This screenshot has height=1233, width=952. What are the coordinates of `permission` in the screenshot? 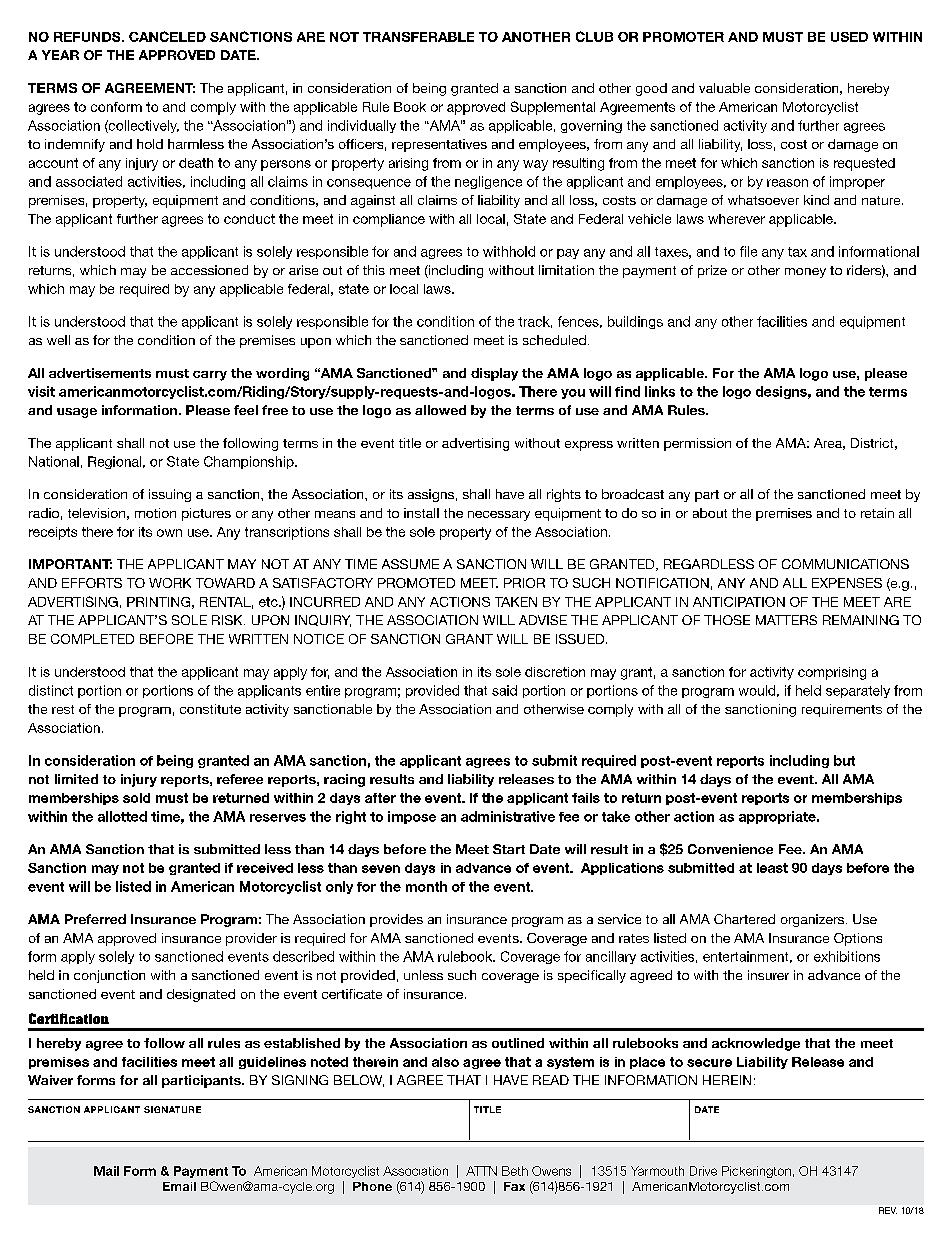 It's located at (697, 444).
